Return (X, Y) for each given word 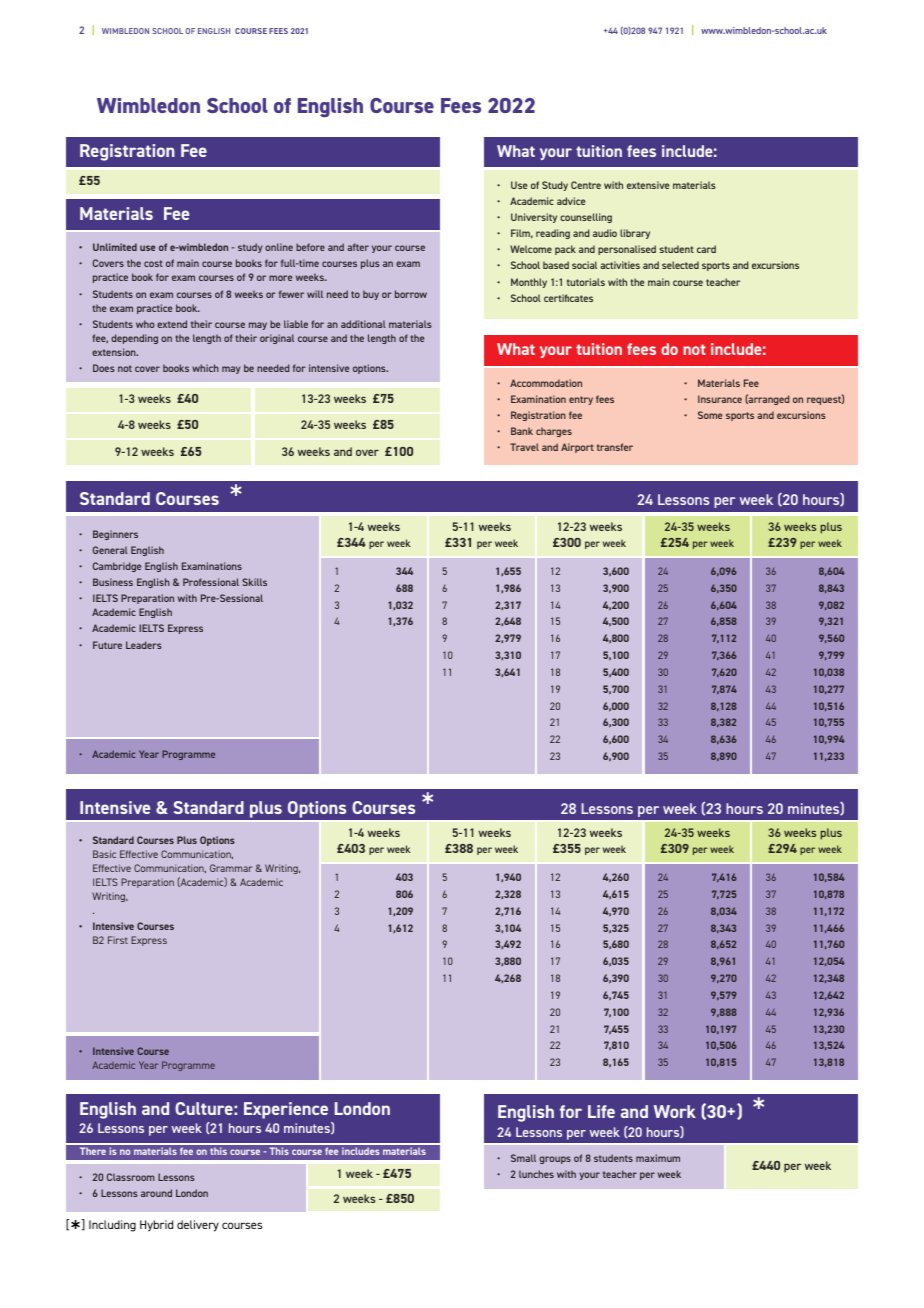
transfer (615, 447)
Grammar (231, 868)
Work (675, 1111)
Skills (254, 582)
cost (153, 263)
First (118, 940)
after (358, 247)
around (156, 1193)
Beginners (115, 535)
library (635, 234)
